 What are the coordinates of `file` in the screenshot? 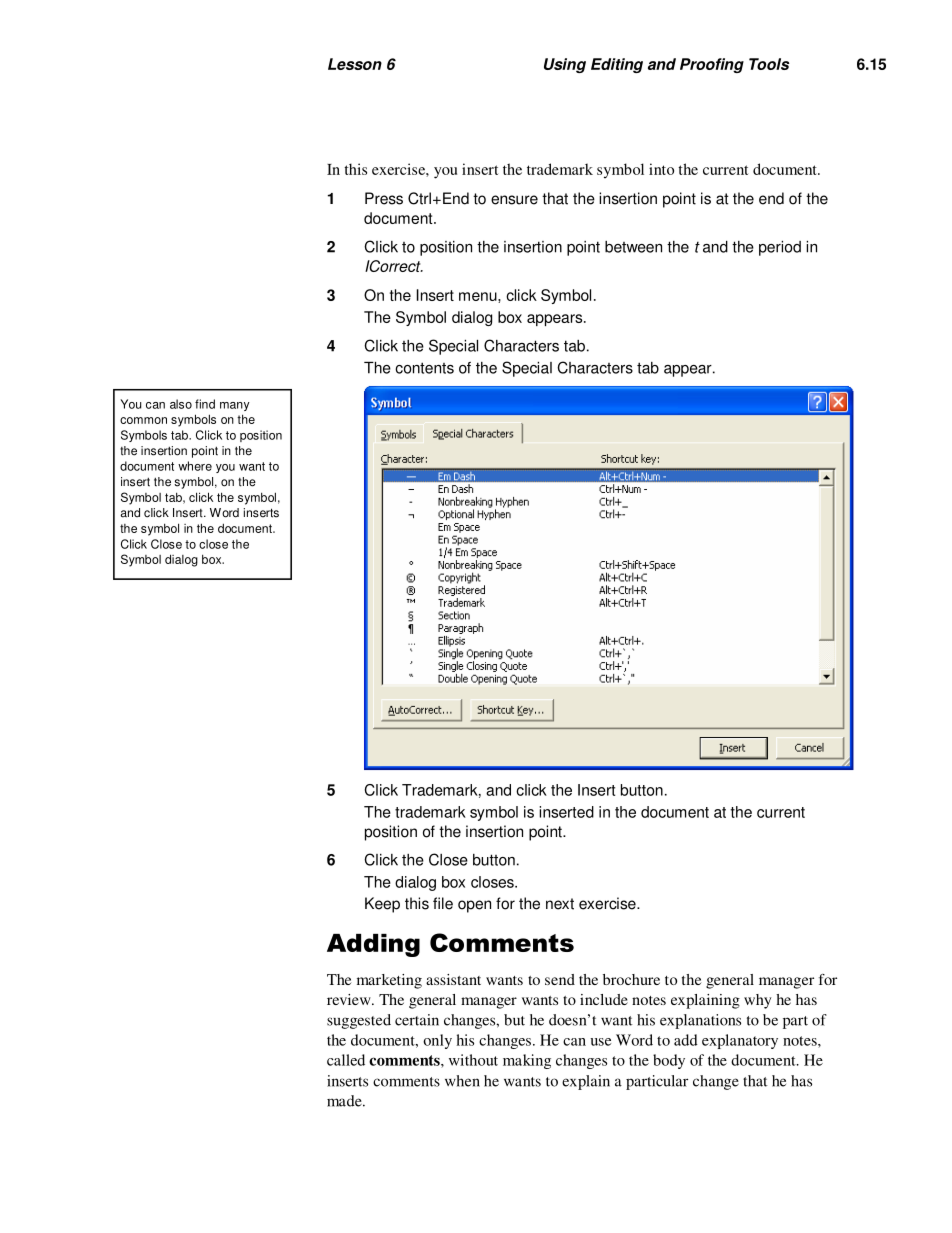 It's located at (443, 903).
